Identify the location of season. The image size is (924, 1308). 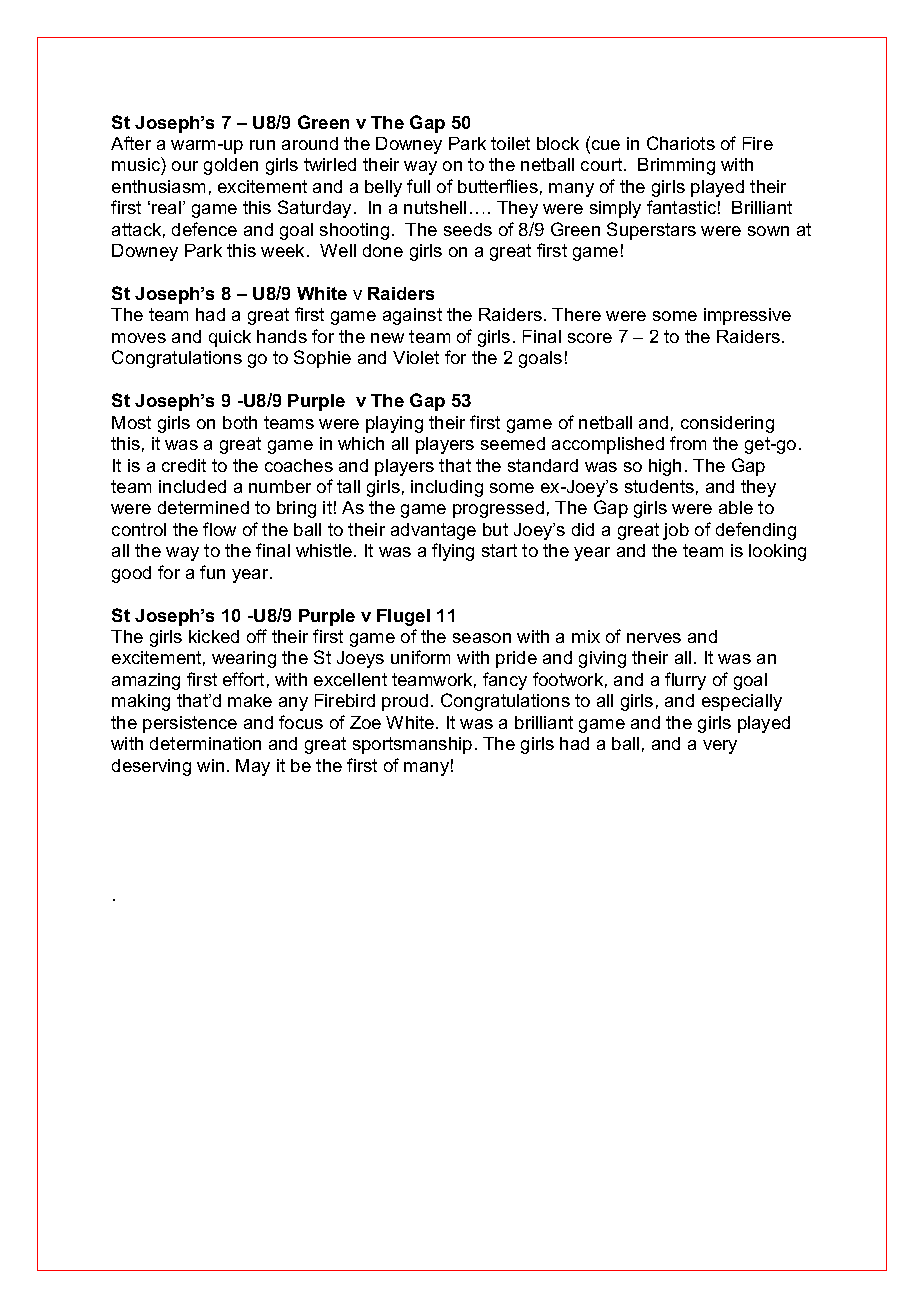
(482, 638).
